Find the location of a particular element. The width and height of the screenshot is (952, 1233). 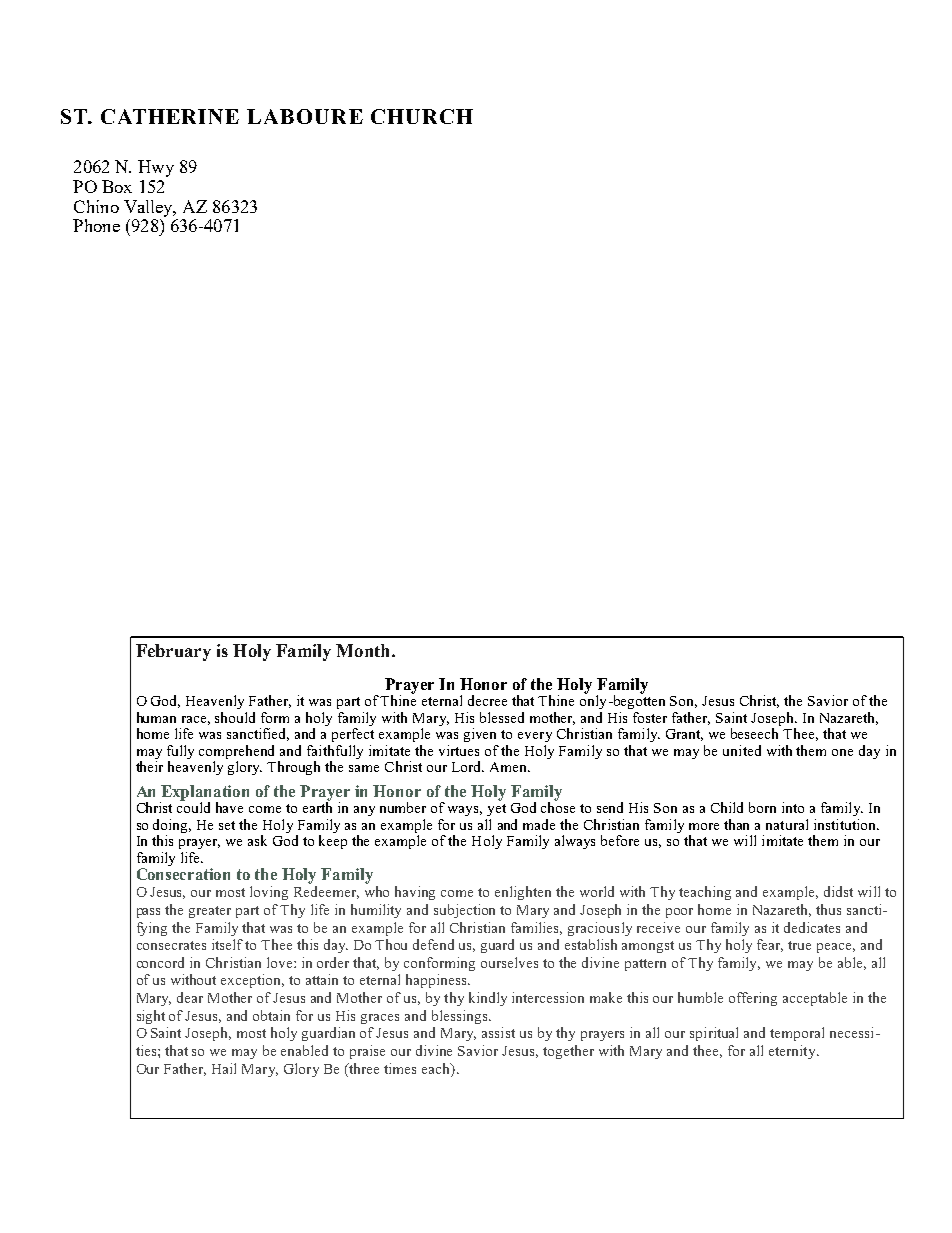

Month is located at coordinates (364, 650).
